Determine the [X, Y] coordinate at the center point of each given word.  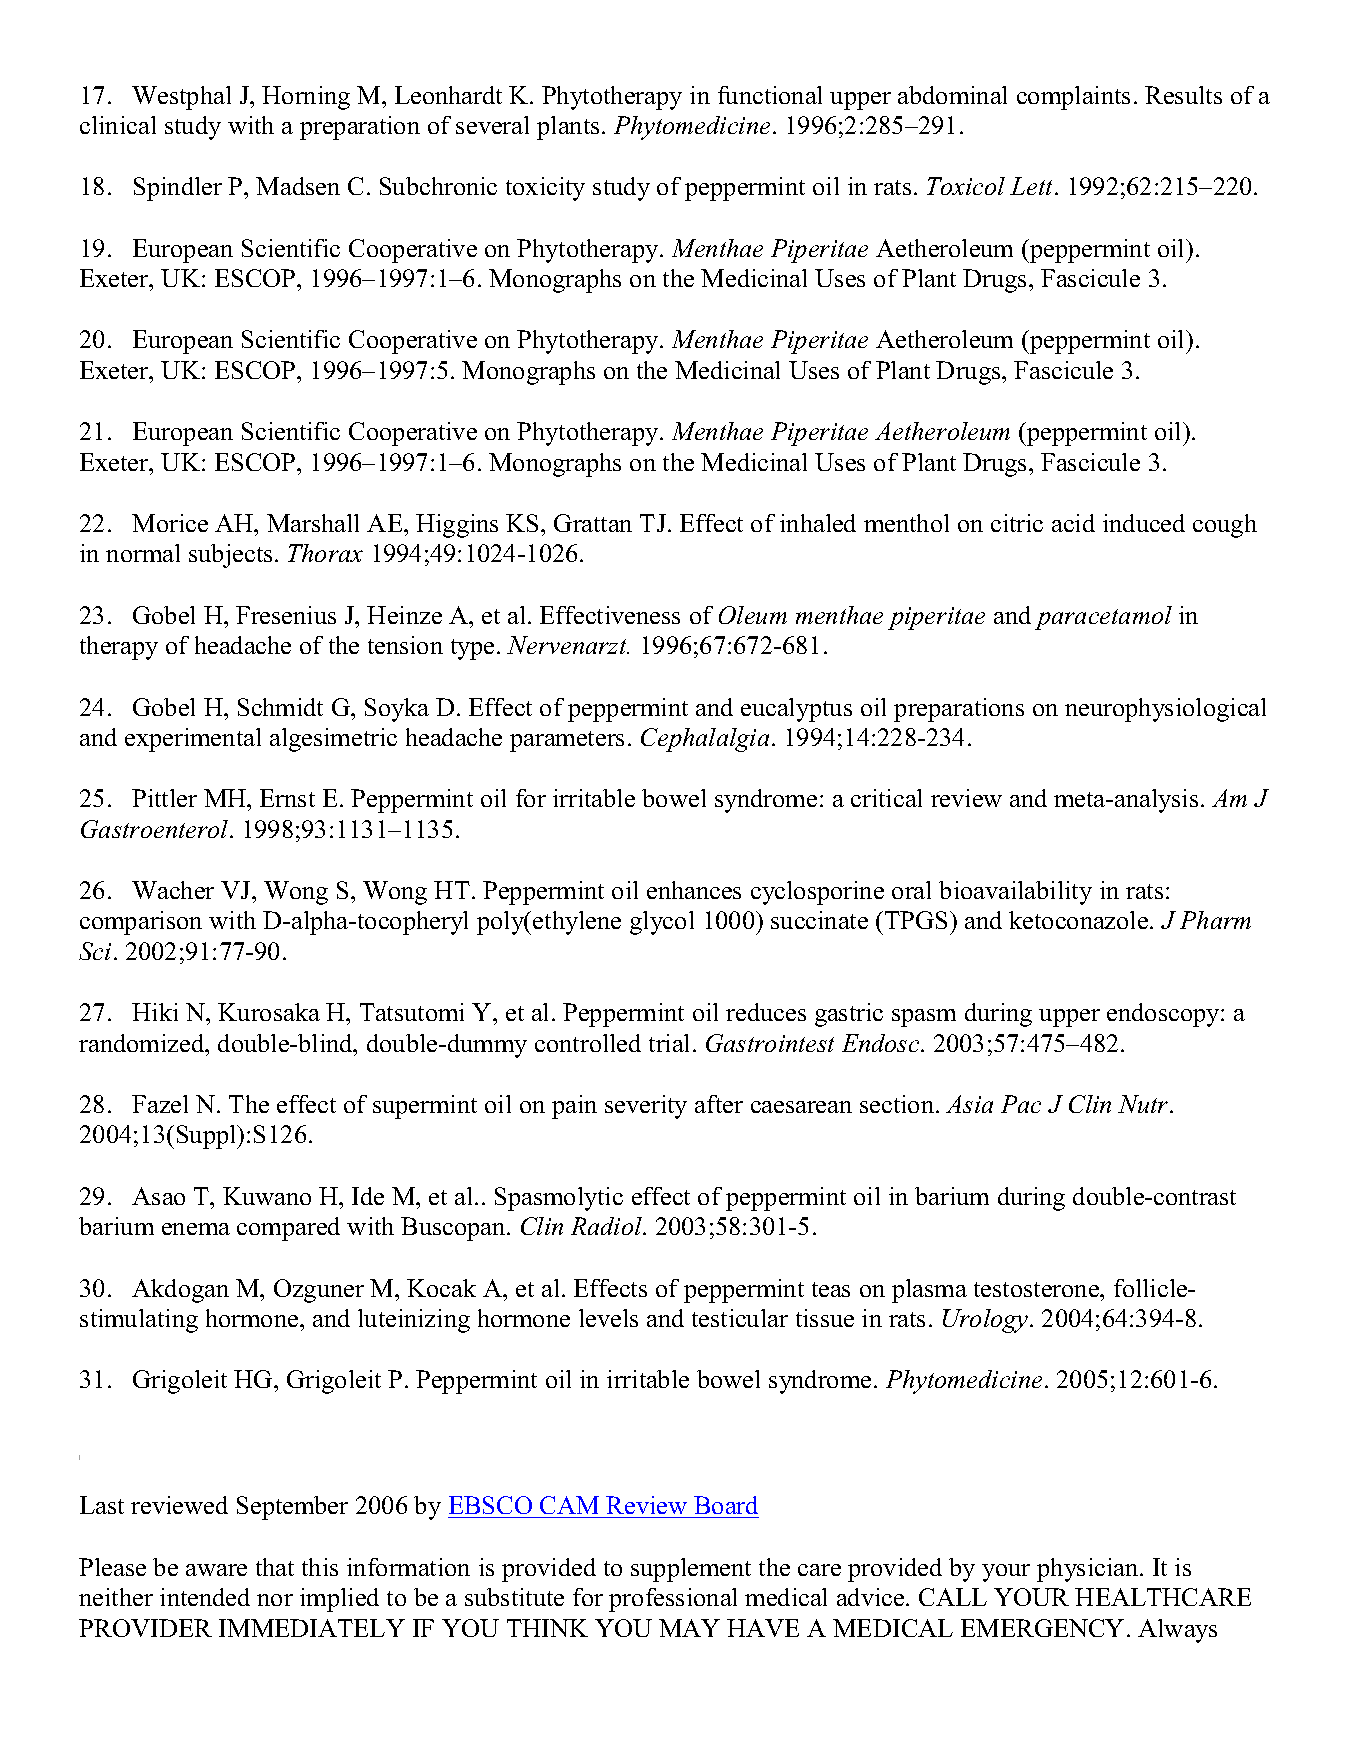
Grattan [593, 523]
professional [673, 1600]
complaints [1073, 98]
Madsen [298, 186]
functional [770, 95]
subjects [230, 556]
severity [646, 1107]
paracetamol [1103, 618]
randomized [143, 1043]
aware [216, 1570]
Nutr [1144, 1104]
